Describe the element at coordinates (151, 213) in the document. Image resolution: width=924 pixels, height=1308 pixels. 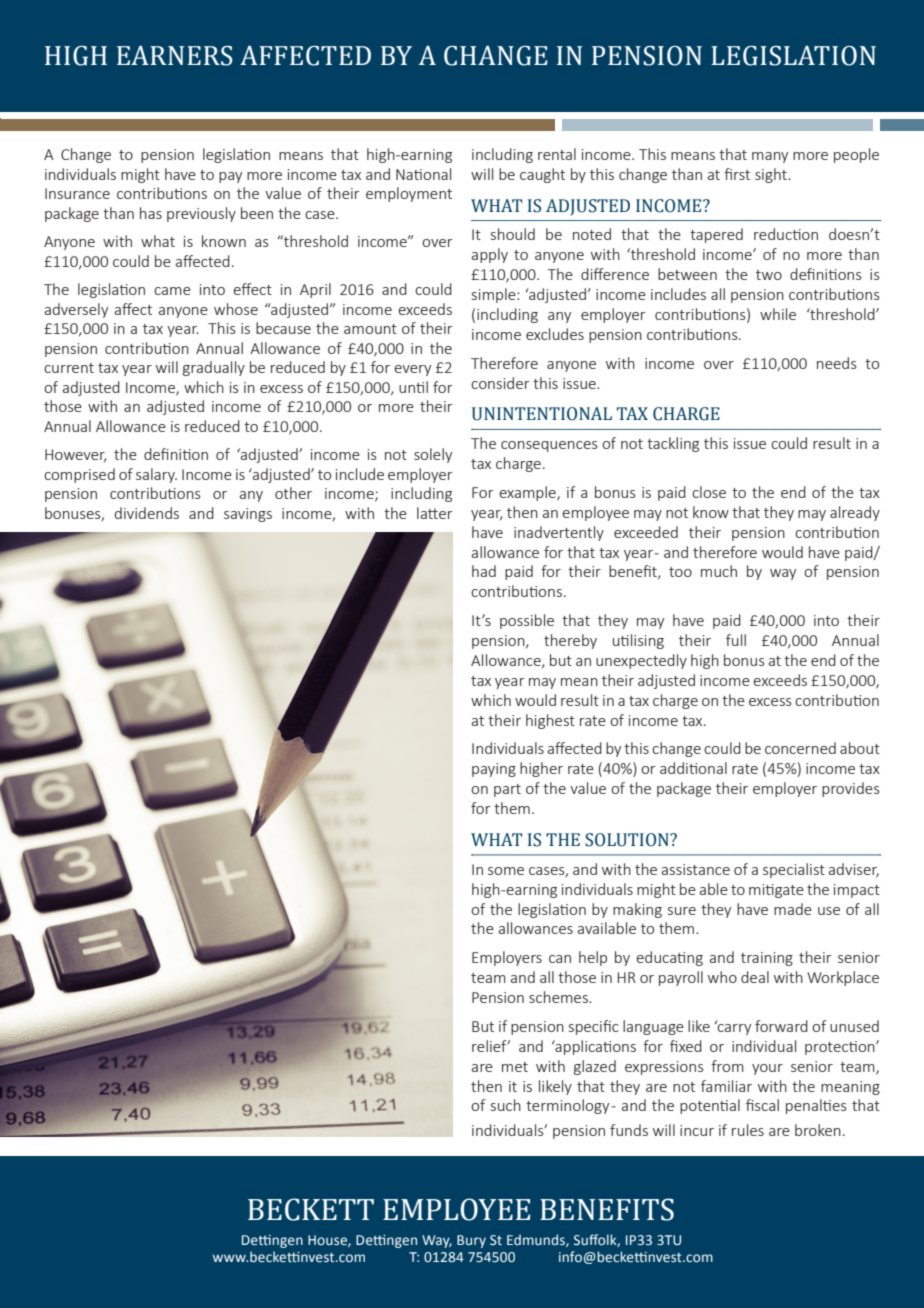
I see `has` at that location.
